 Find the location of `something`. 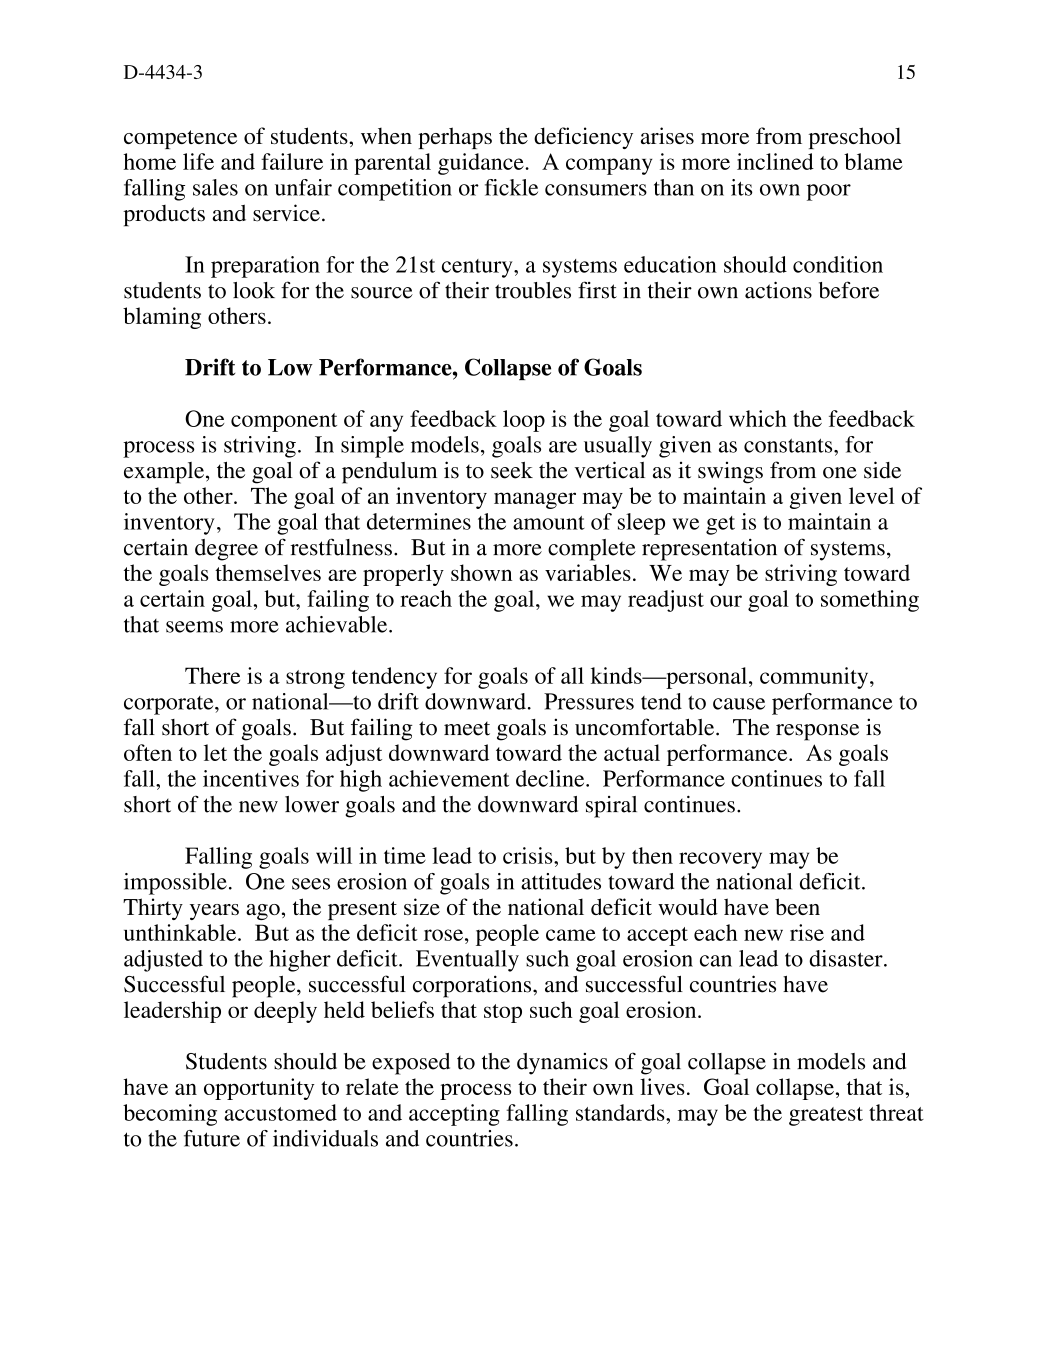

something is located at coordinates (870, 601).
